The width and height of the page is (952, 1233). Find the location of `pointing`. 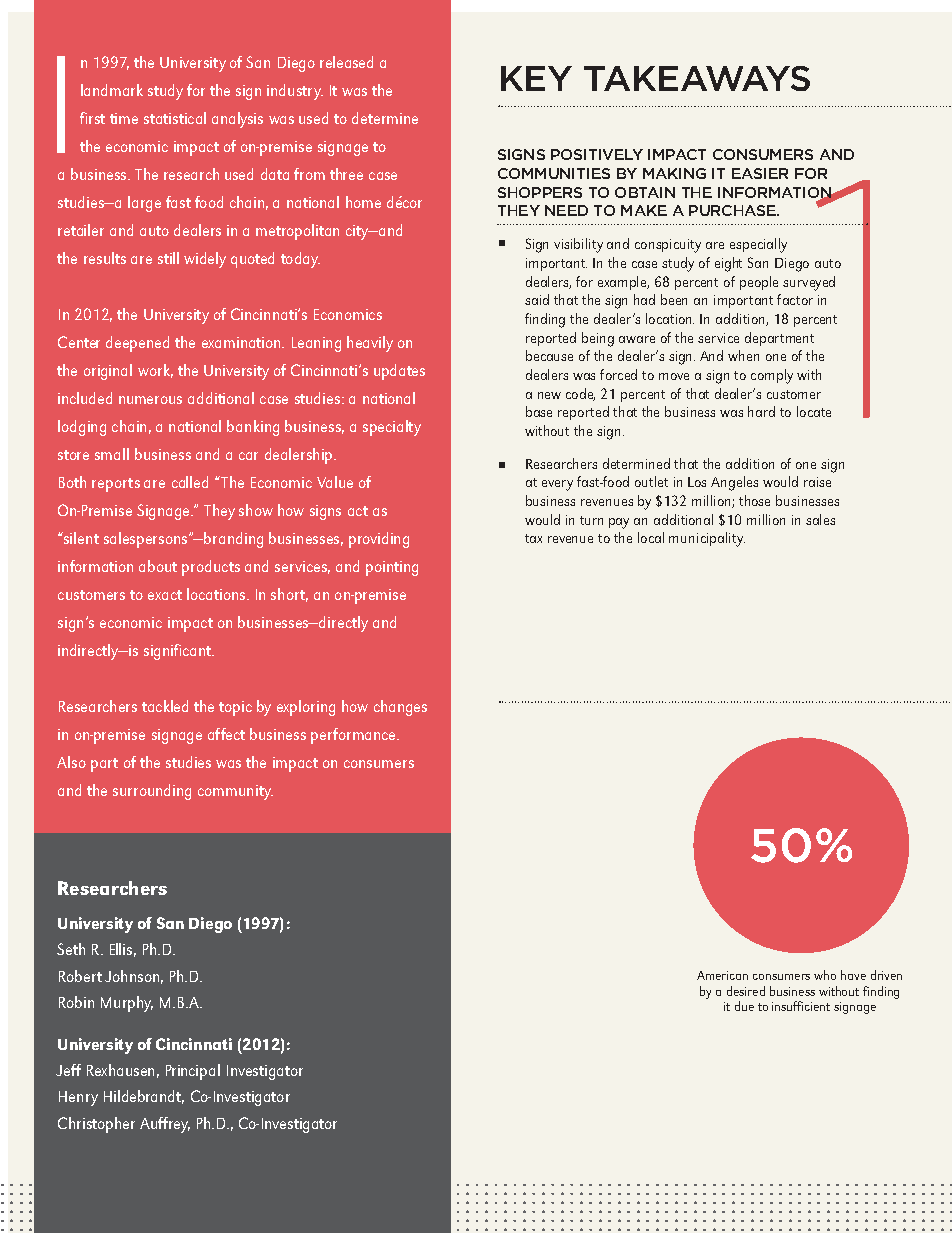

pointing is located at coordinates (392, 568).
